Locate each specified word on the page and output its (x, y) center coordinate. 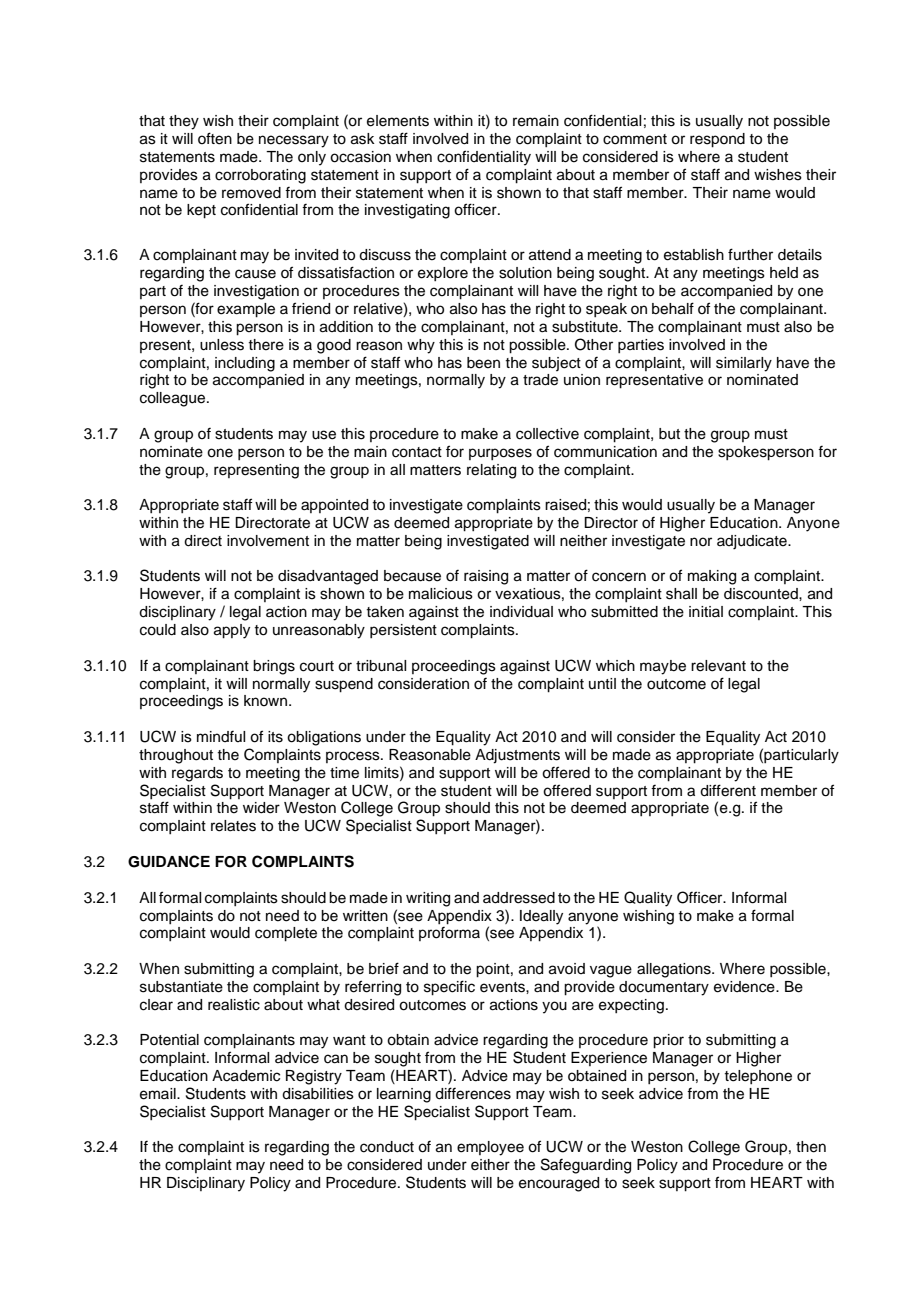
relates (233, 826)
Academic (246, 1076)
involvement (268, 541)
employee (490, 1148)
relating (491, 471)
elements (398, 121)
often (215, 138)
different (728, 790)
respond (717, 140)
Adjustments (517, 756)
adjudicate (753, 542)
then (811, 1147)
